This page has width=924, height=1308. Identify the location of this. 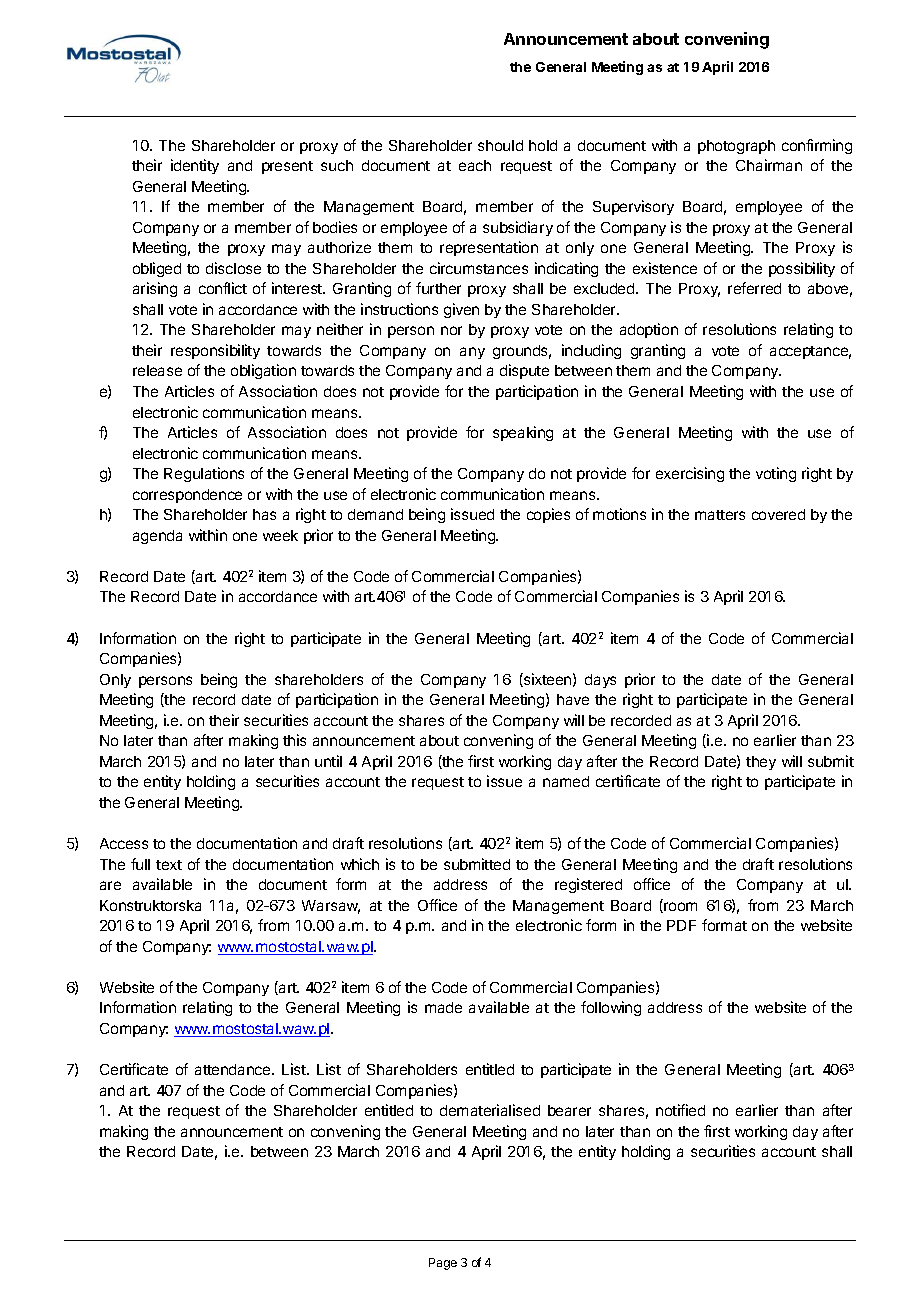
(294, 740).
